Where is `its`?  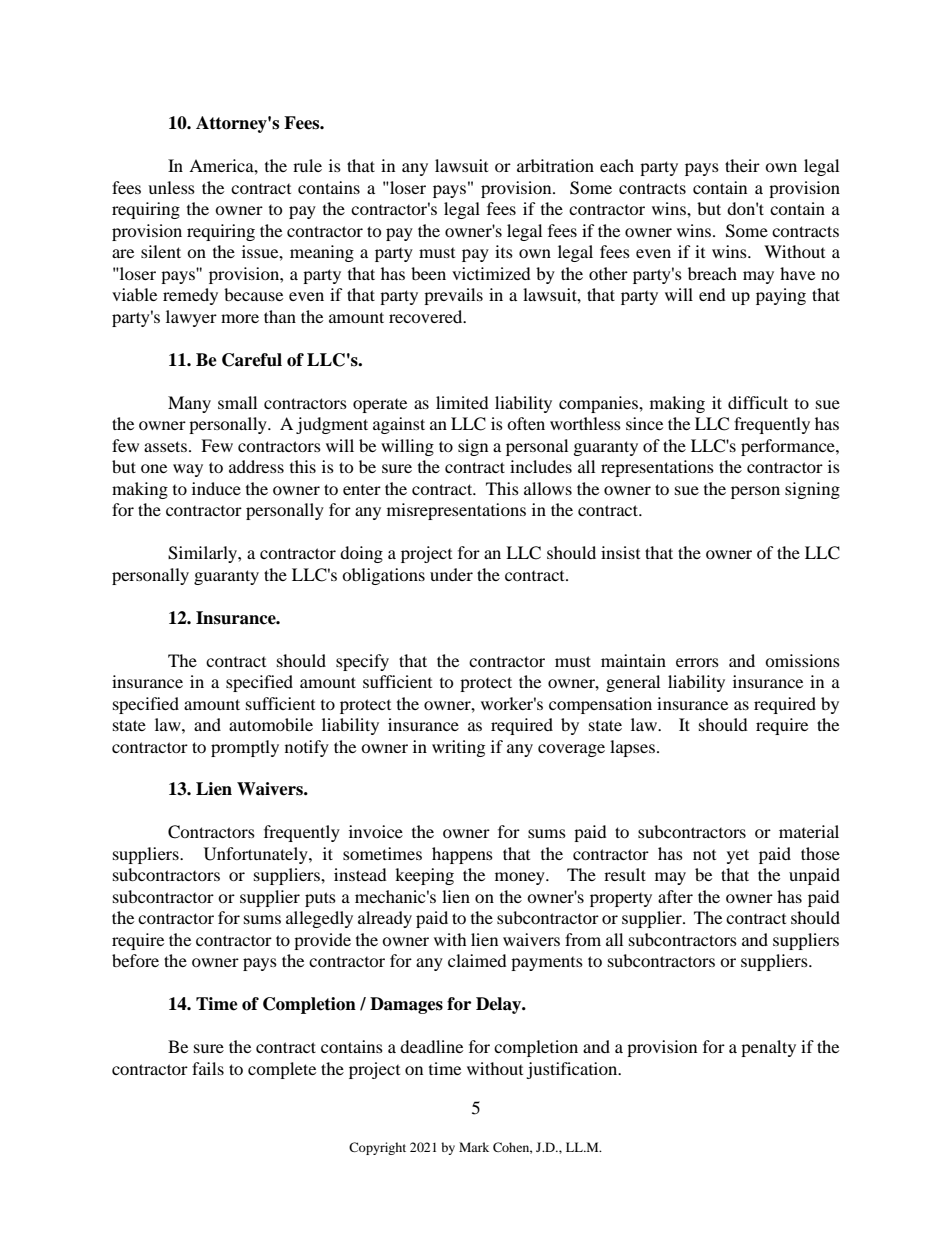 its is located at coordinates (504, 251).
